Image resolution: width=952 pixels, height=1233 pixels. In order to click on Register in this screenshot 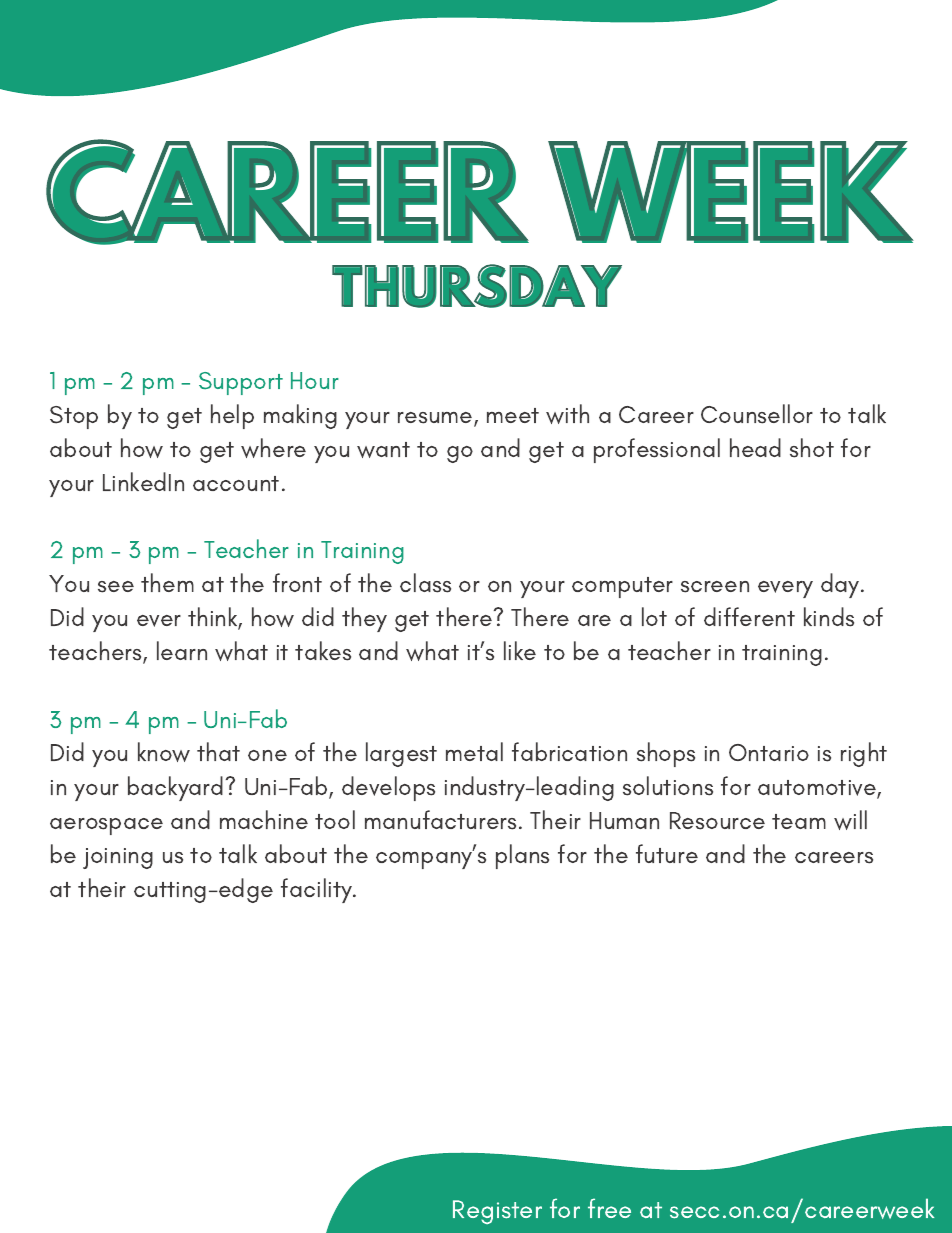, I will do `click(497, 1212)`.
